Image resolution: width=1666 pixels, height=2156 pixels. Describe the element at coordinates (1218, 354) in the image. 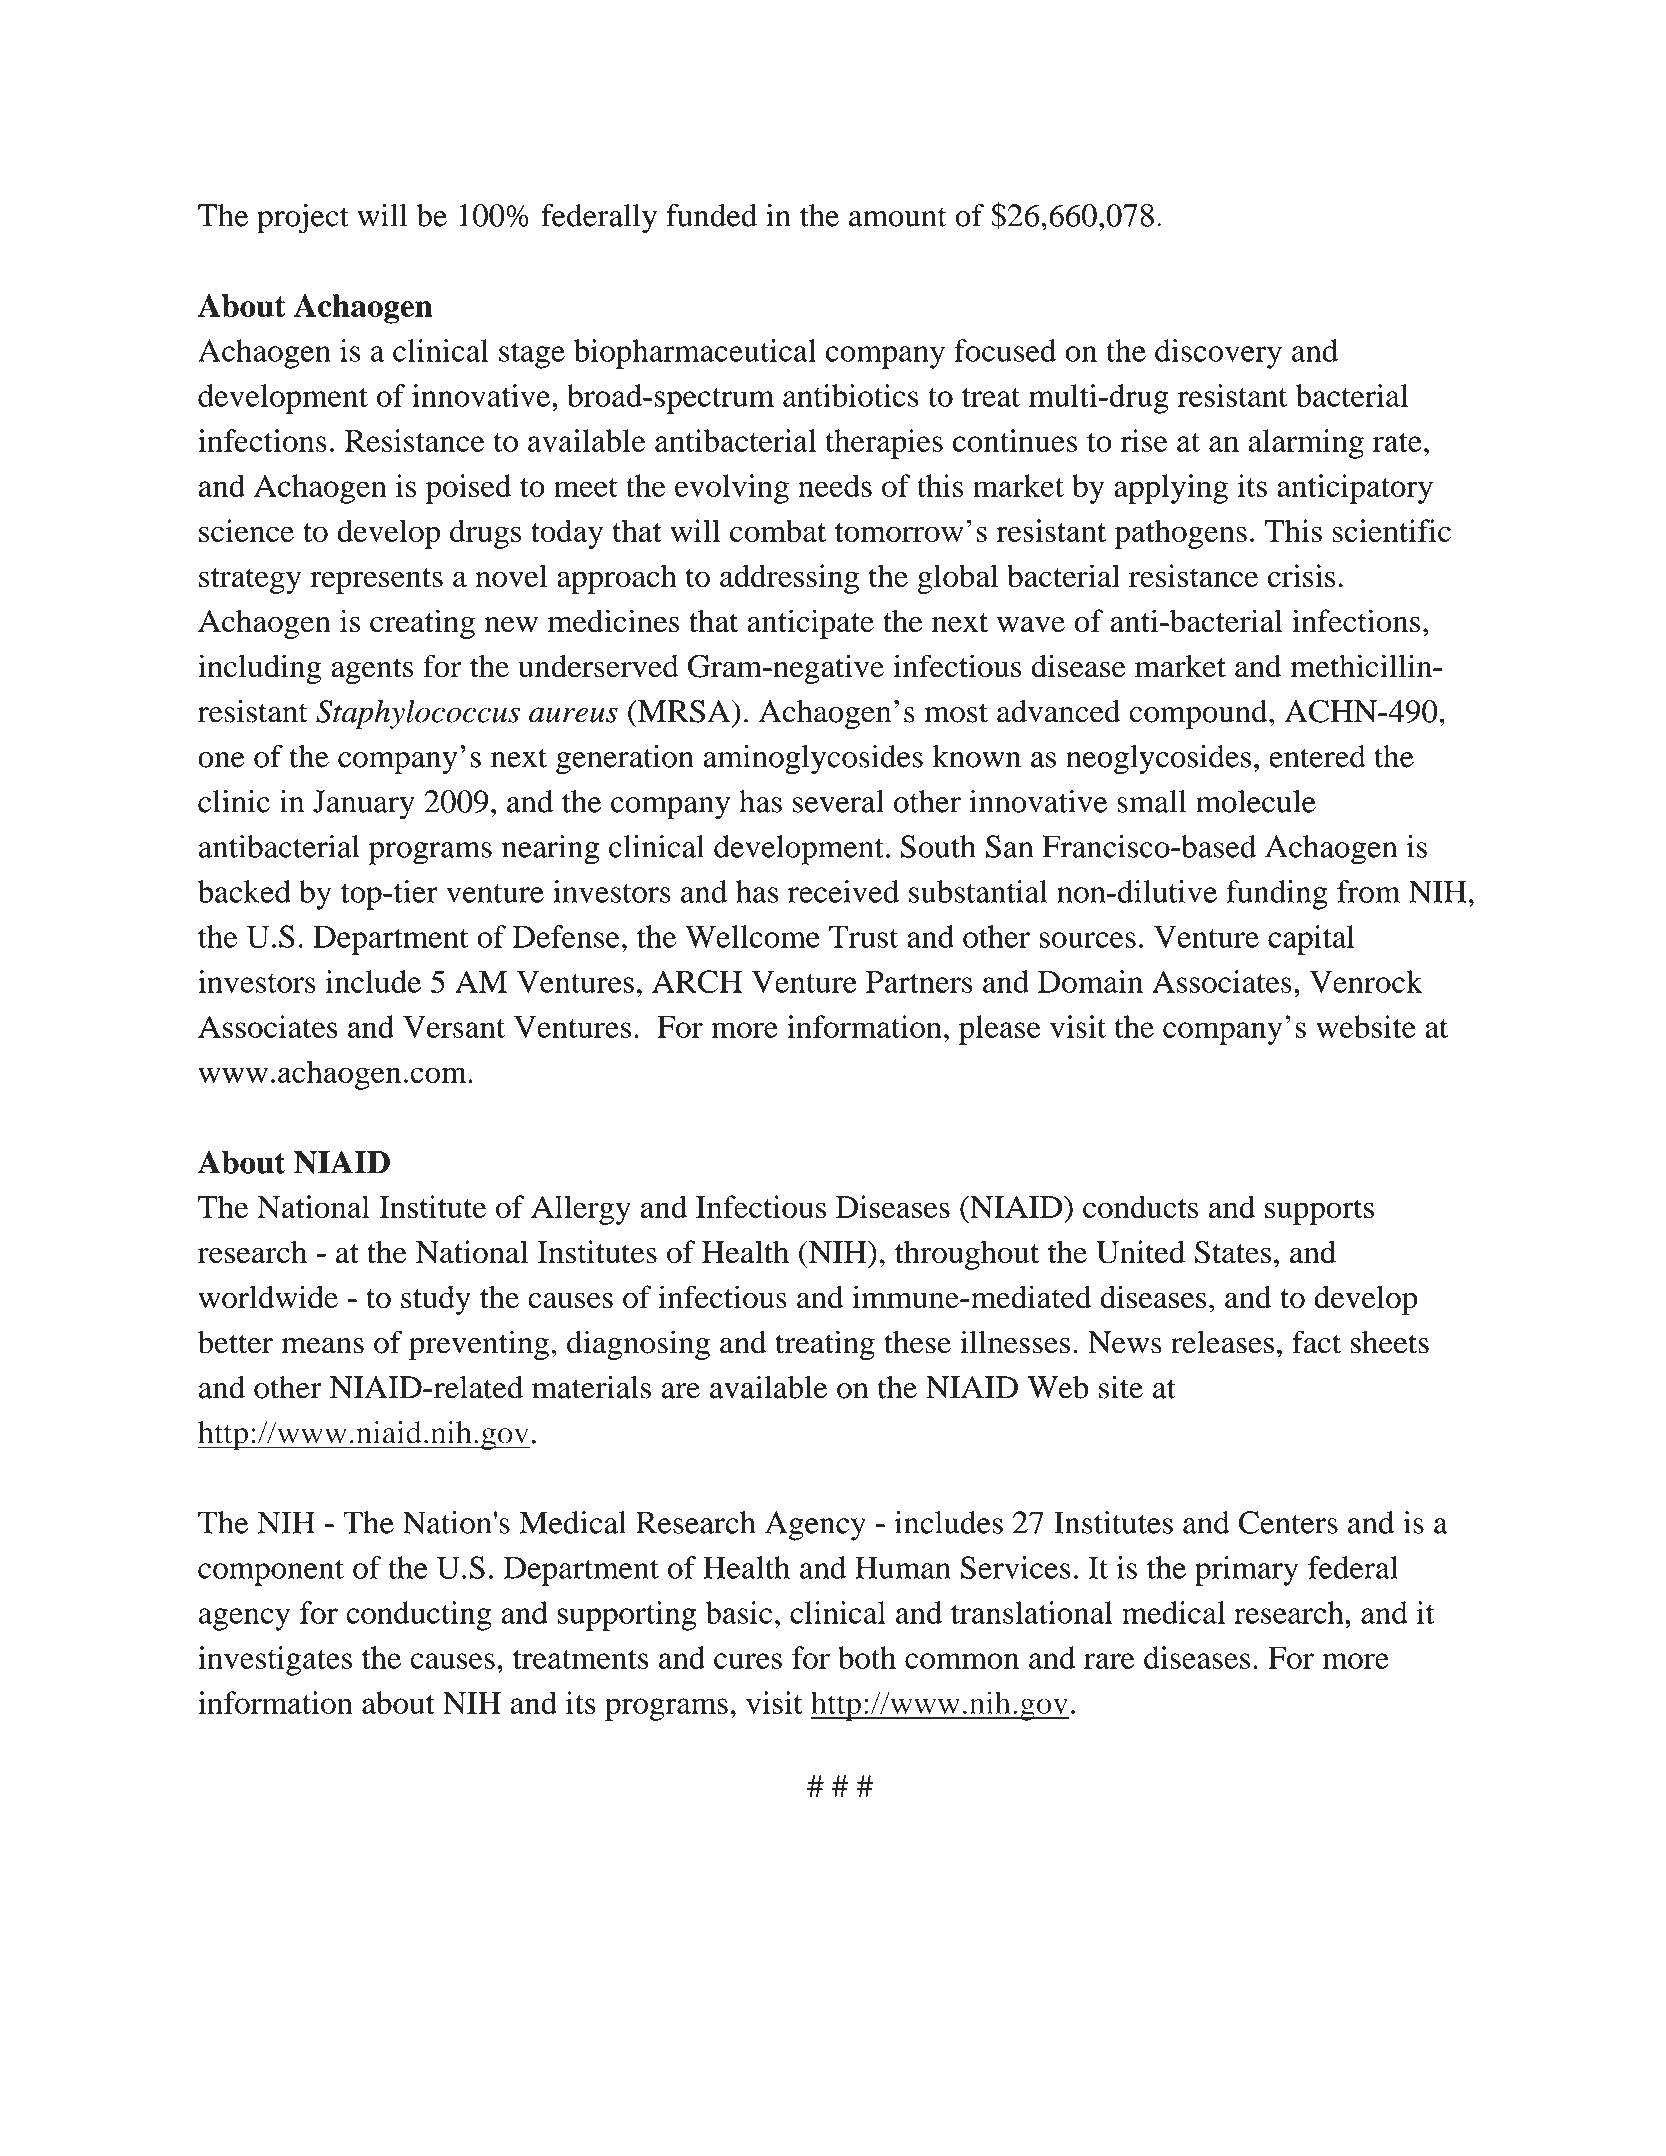

I see `discovery` at that location.
